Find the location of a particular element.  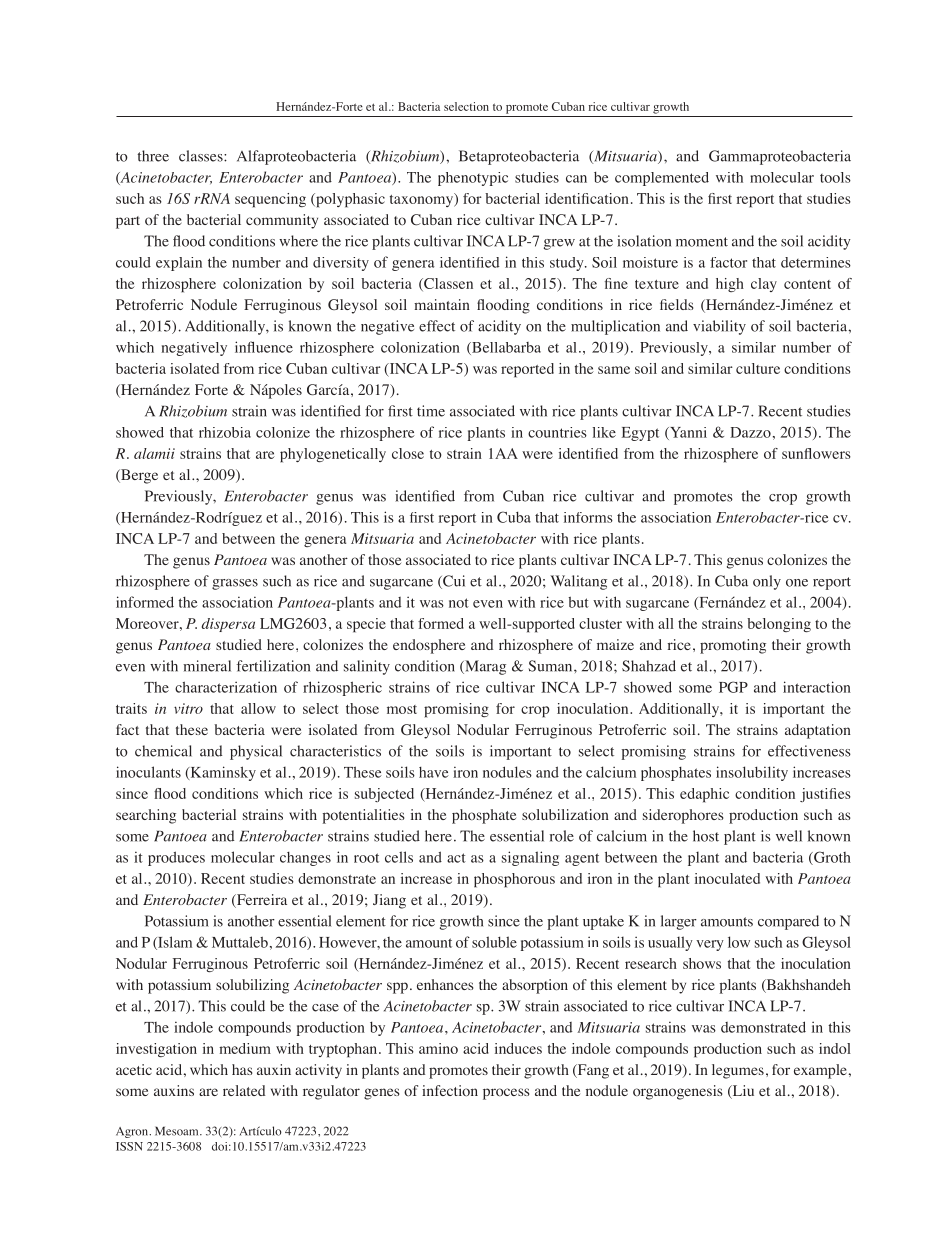

classes is located at coordinates (202, 156).
